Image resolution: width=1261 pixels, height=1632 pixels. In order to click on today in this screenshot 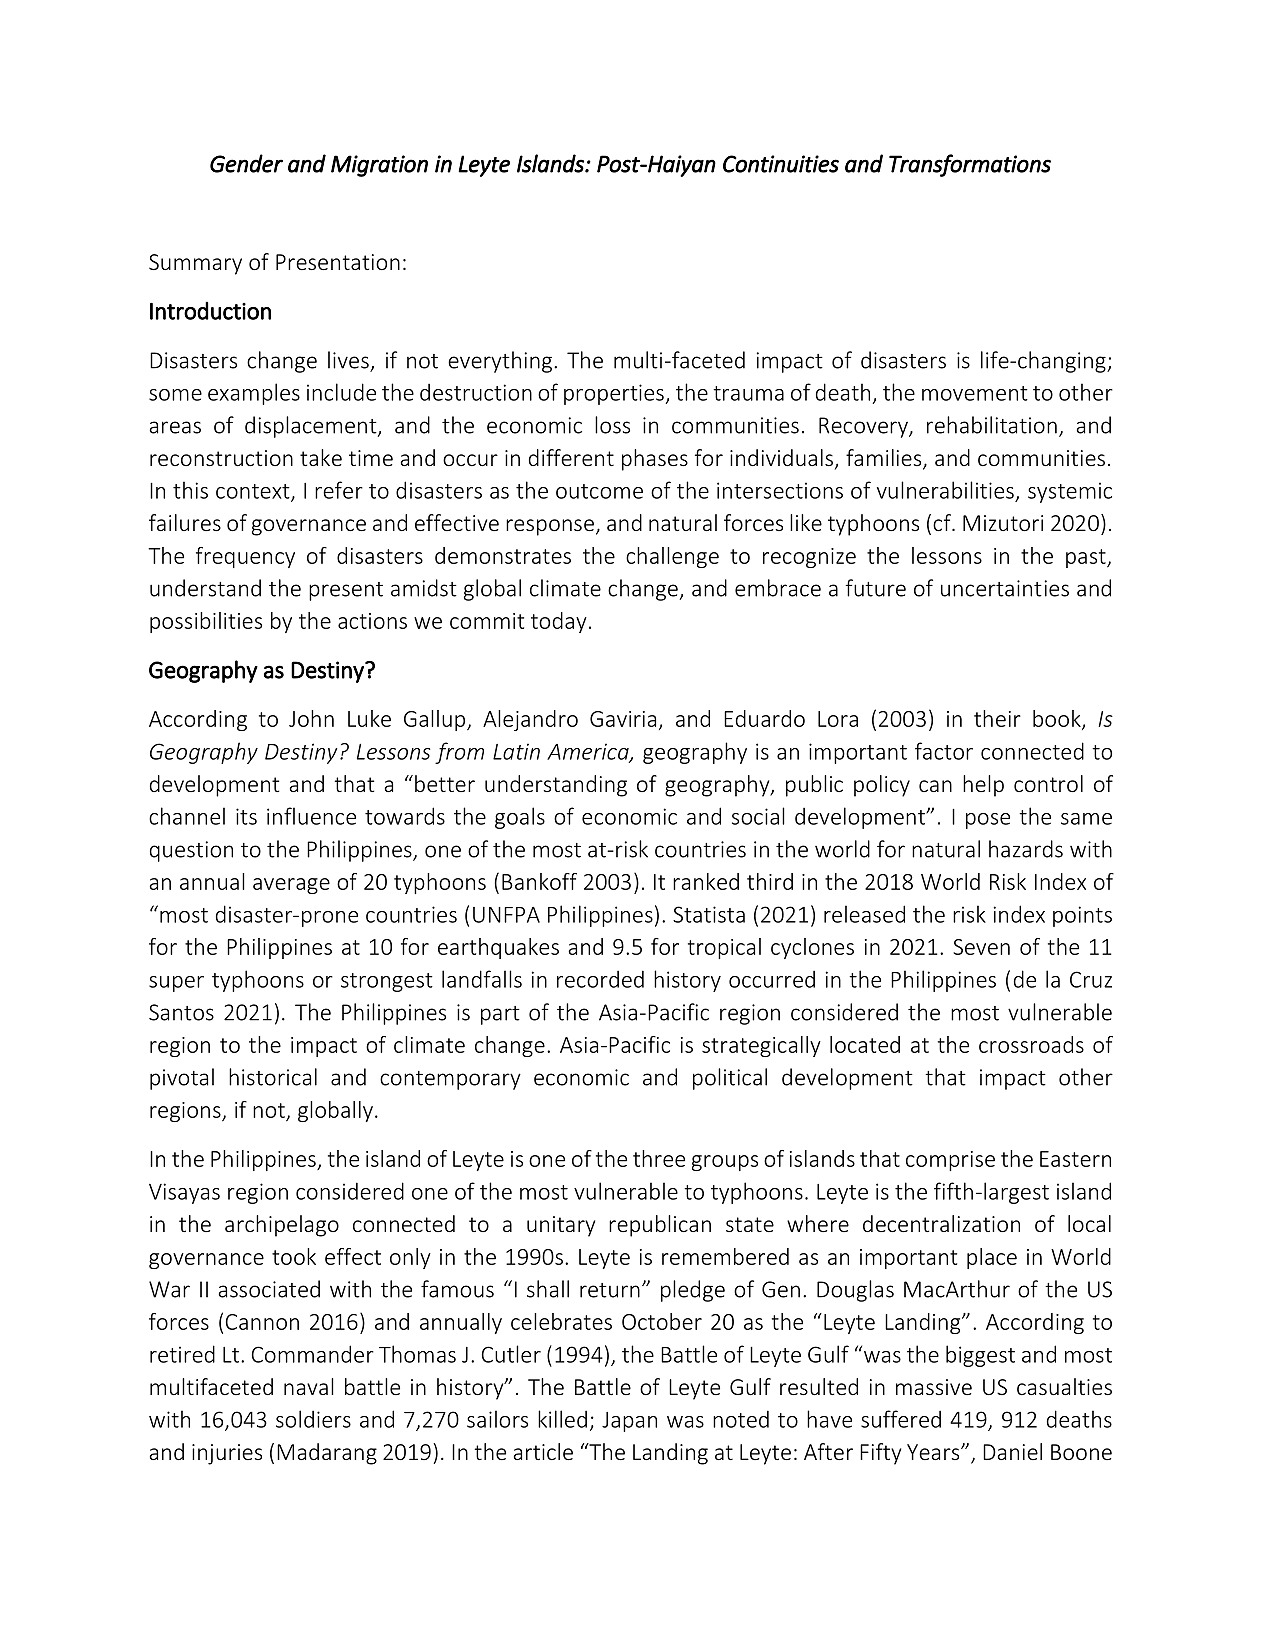, I will do `click(559, 622)`.
